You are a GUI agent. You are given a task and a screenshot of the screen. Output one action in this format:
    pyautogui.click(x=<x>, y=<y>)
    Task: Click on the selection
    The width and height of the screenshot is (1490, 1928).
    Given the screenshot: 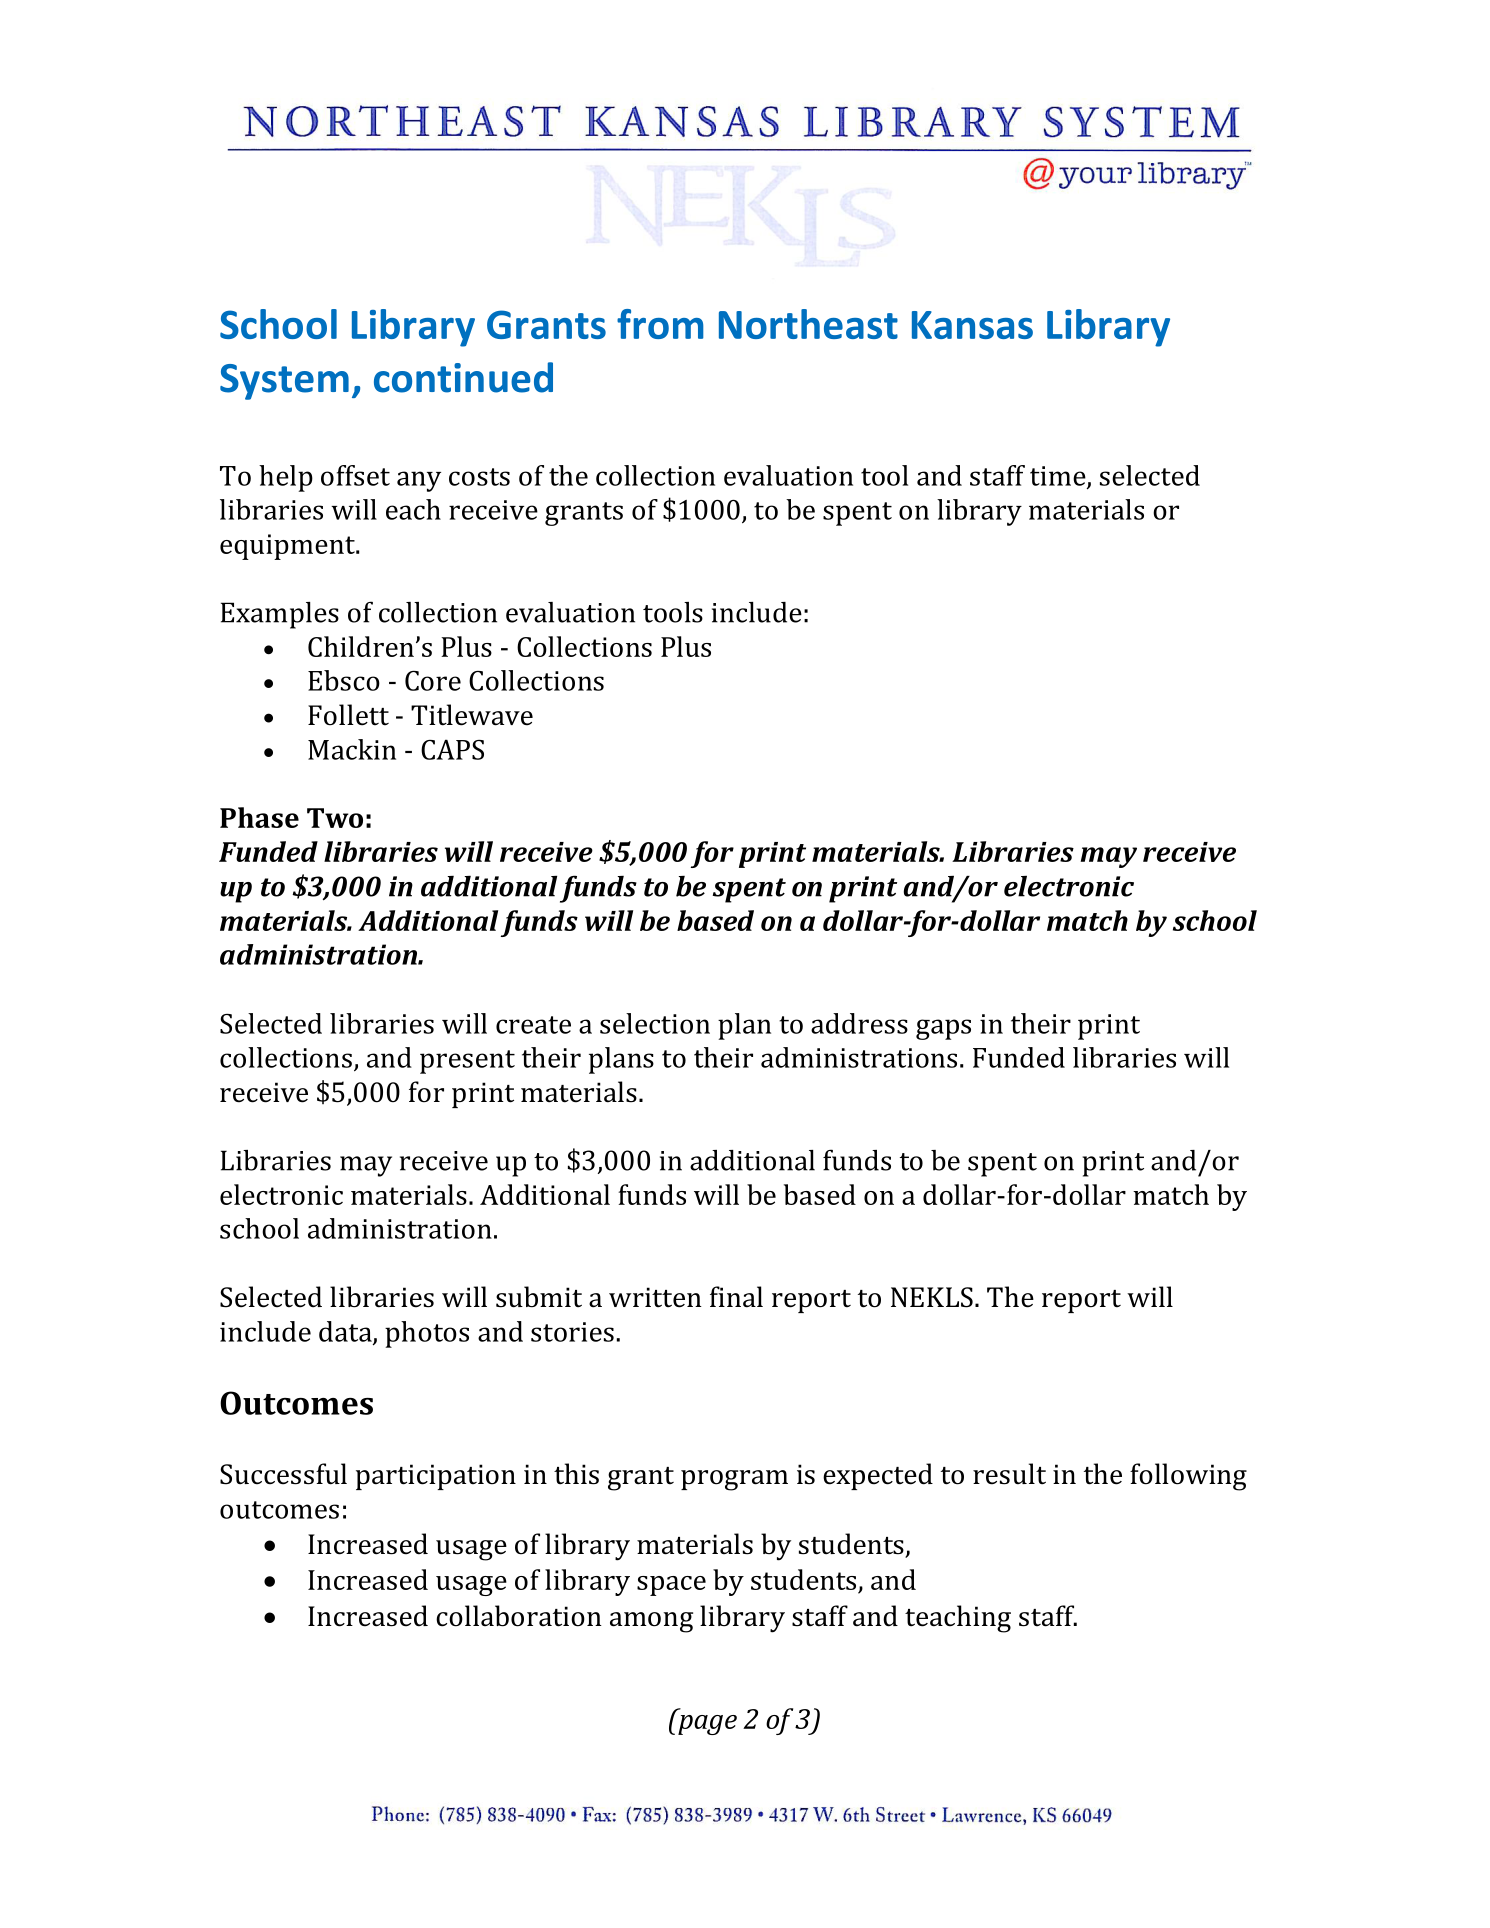 What is the action you would take?
    pyautogui.click(x=655, y=1023)
